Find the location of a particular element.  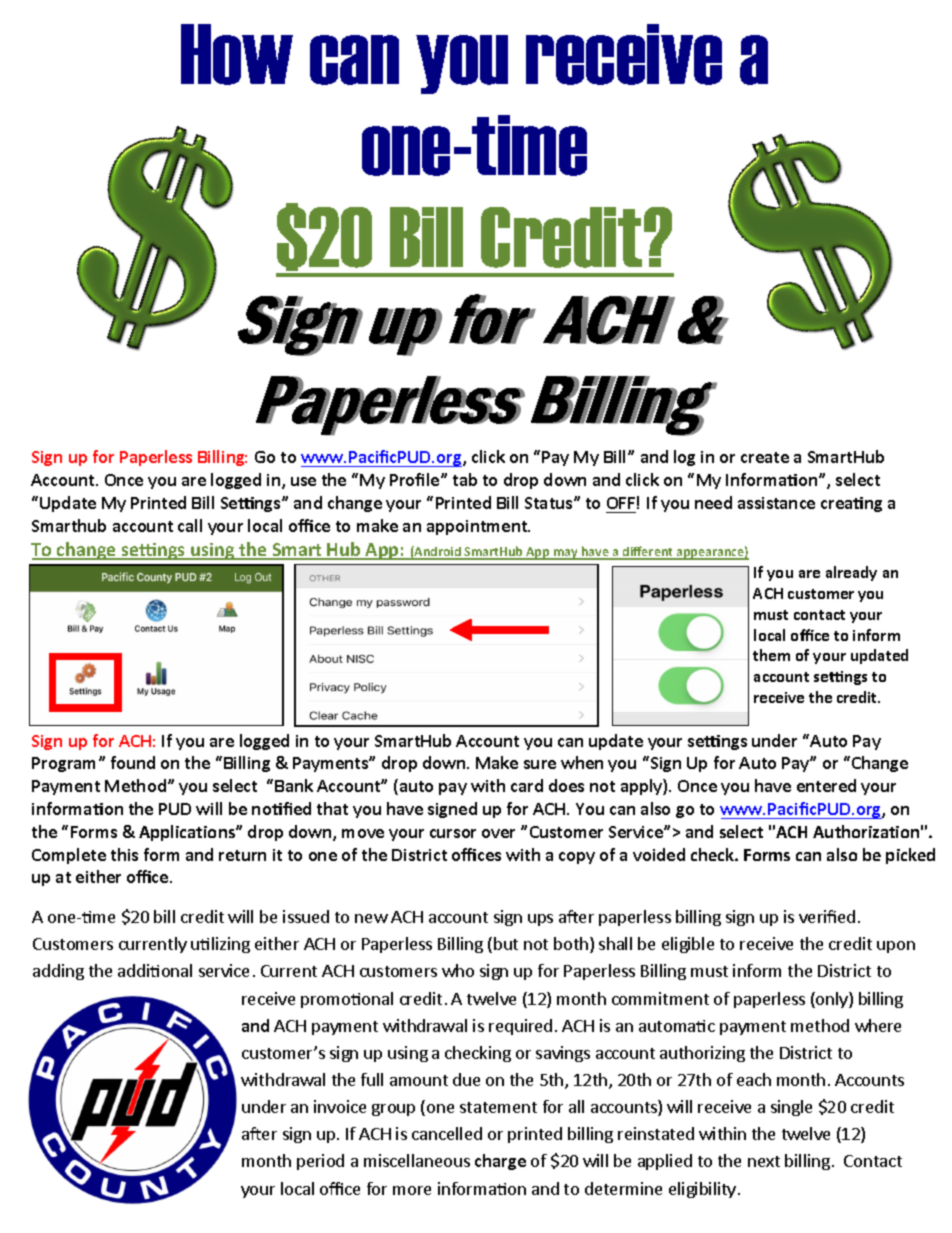

use is located at coordinates (303, 481).
